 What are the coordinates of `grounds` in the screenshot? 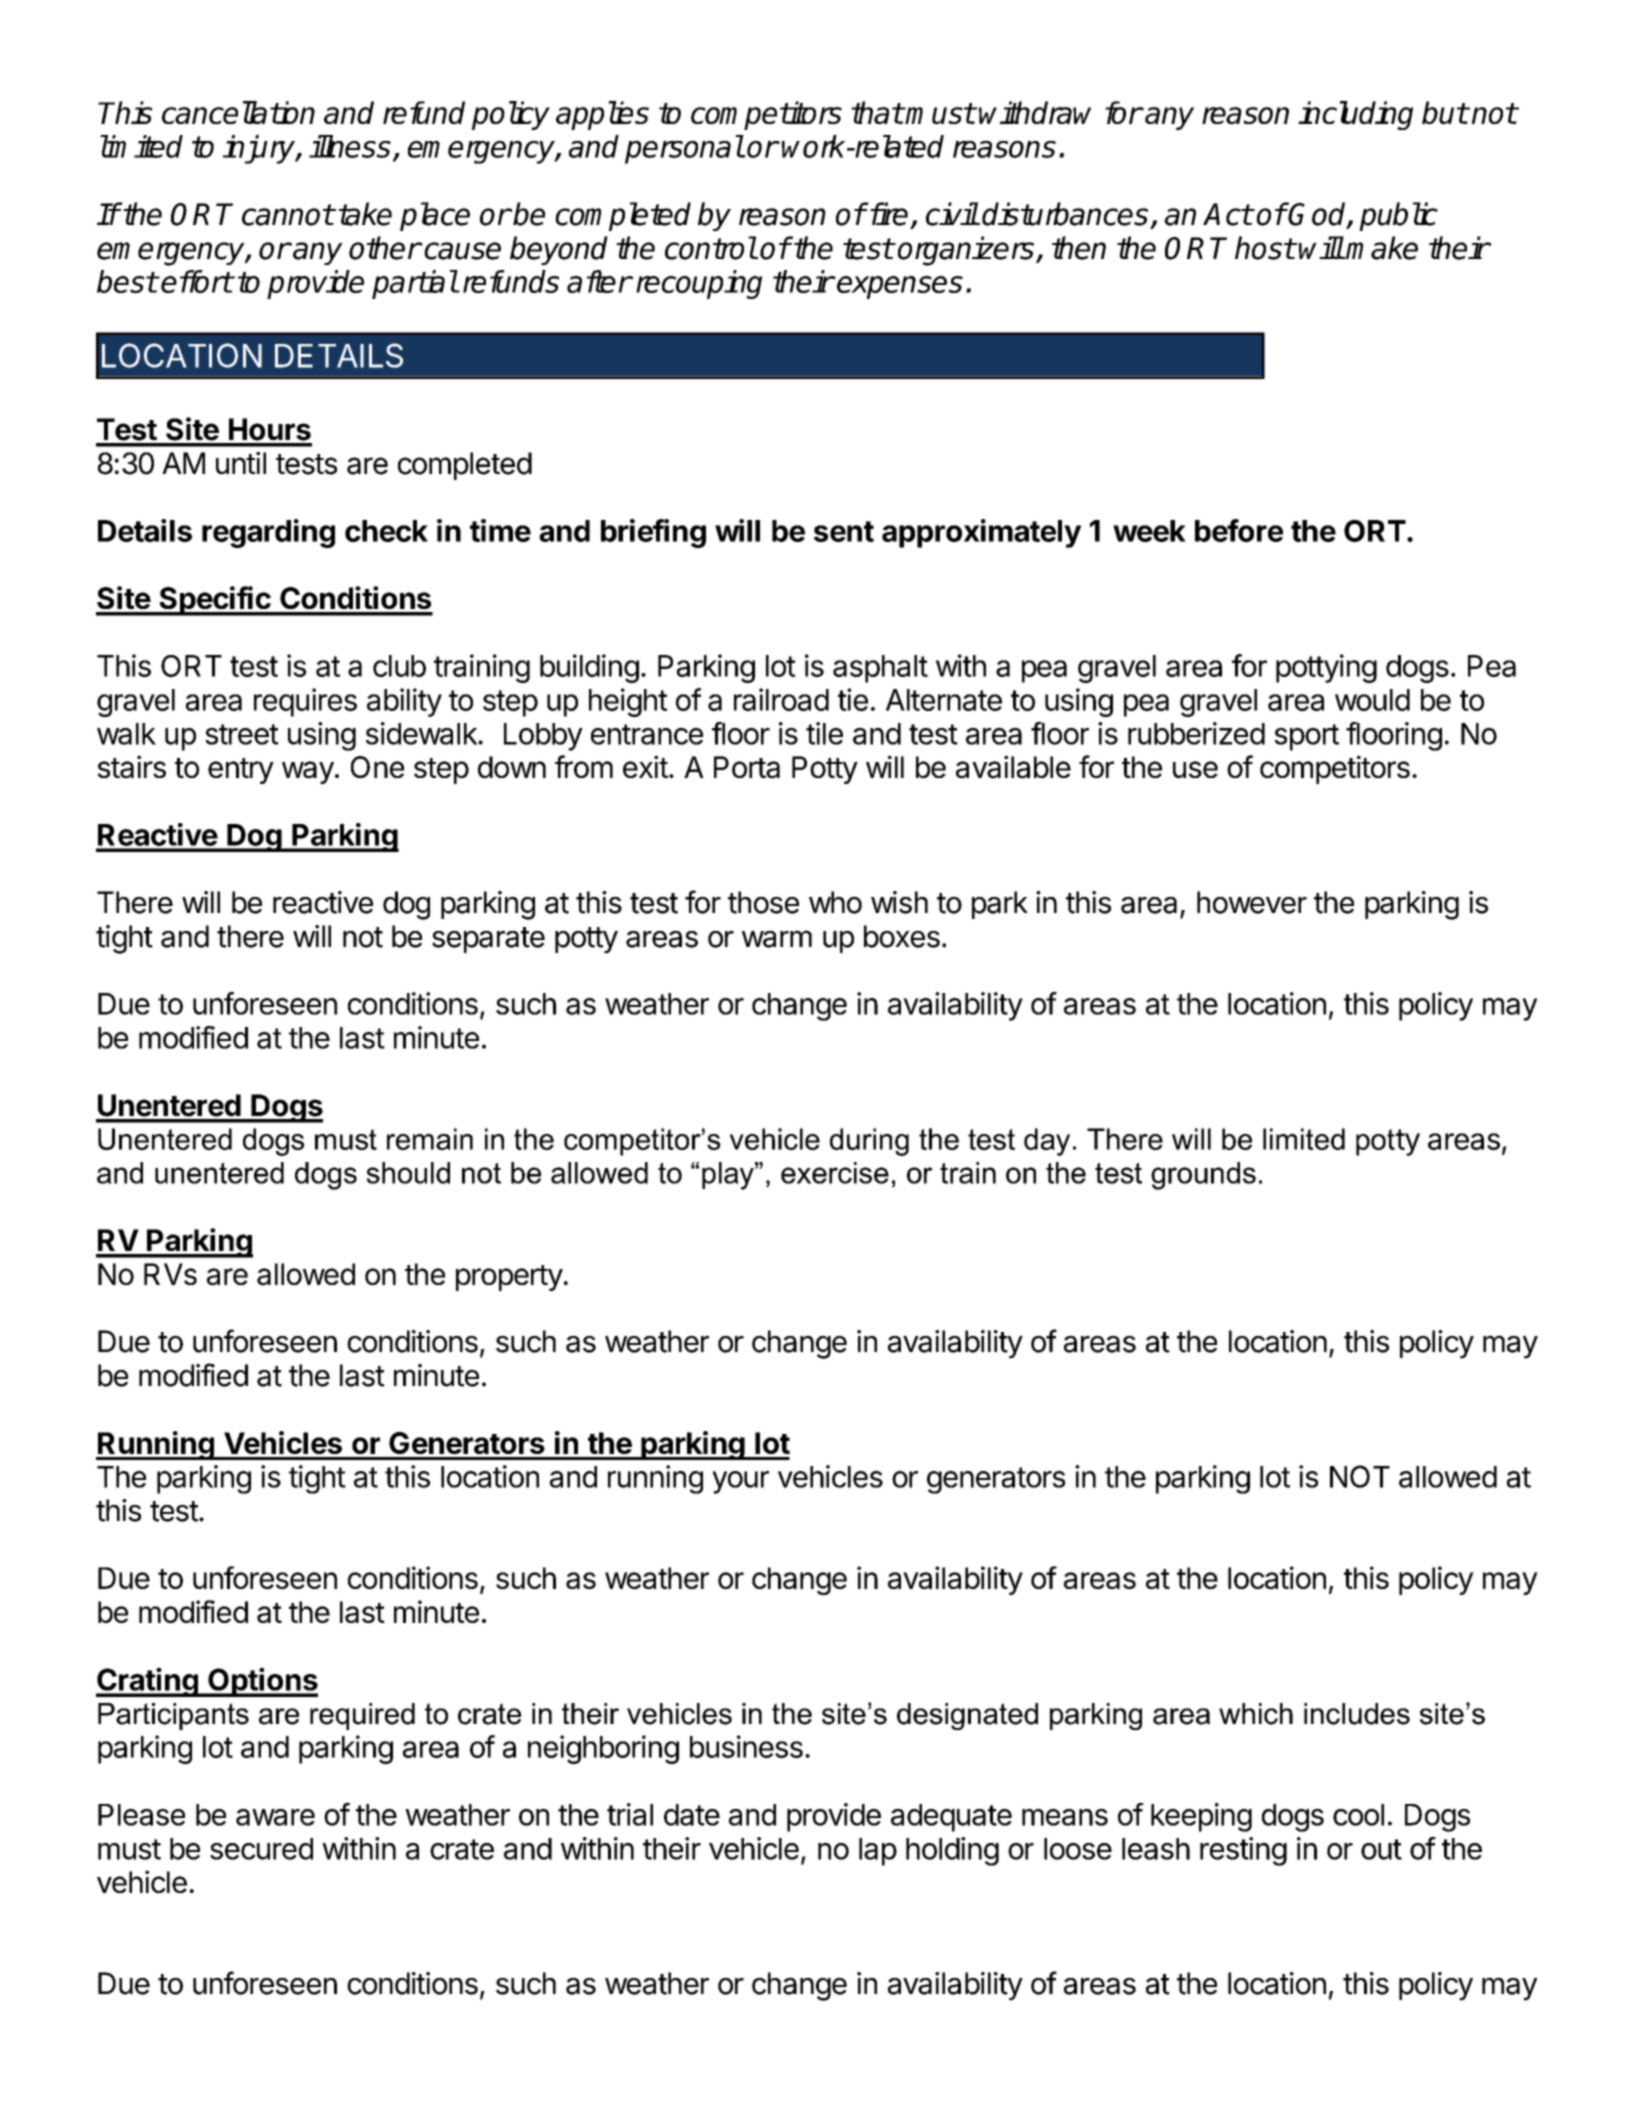 It's located at (1203, 1176).
